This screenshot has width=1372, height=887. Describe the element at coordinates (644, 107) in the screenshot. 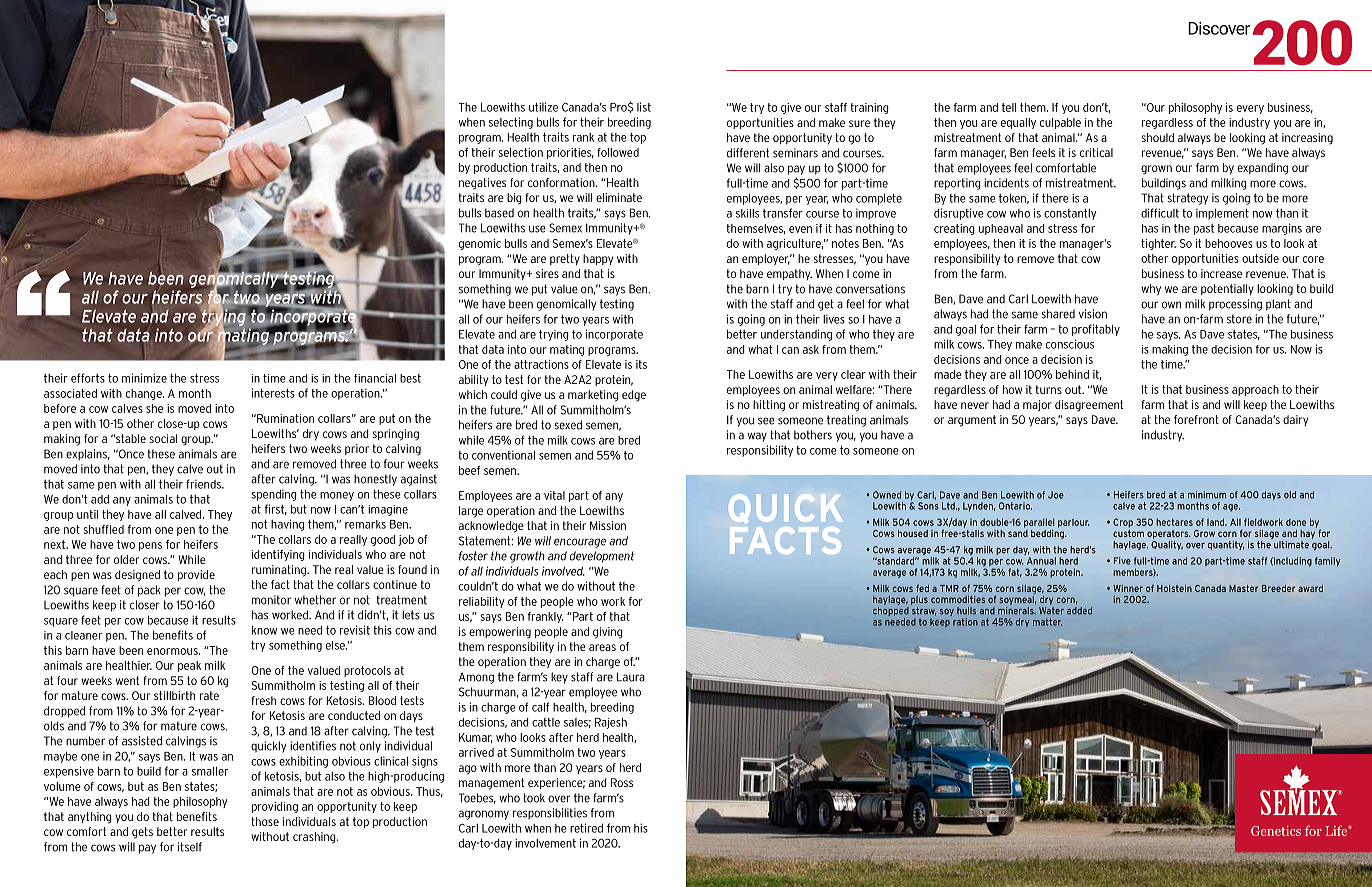

I see `list` at that location.
